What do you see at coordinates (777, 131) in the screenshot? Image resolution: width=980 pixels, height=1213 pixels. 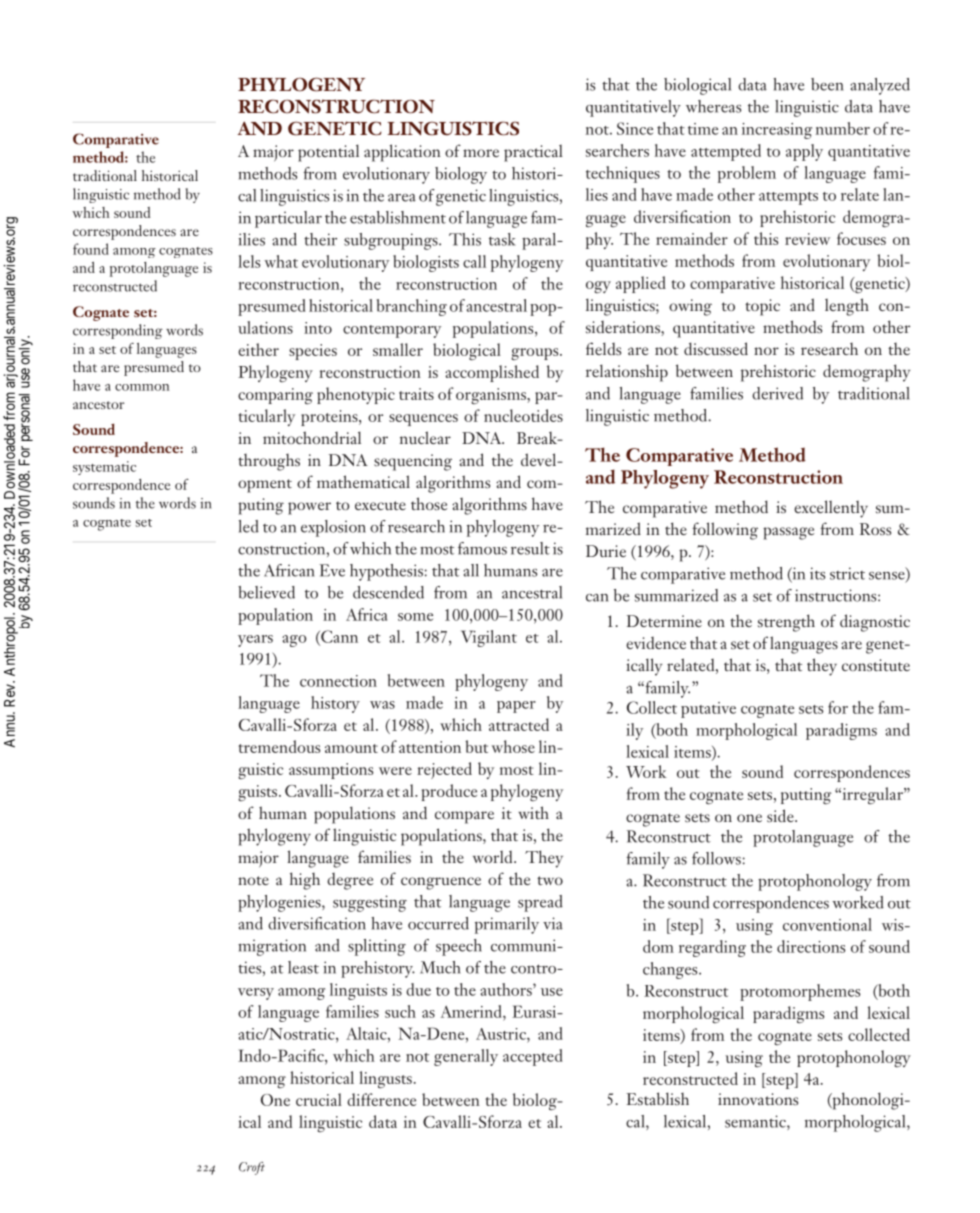 I see `increasing` at bounding box center [777, 131].
